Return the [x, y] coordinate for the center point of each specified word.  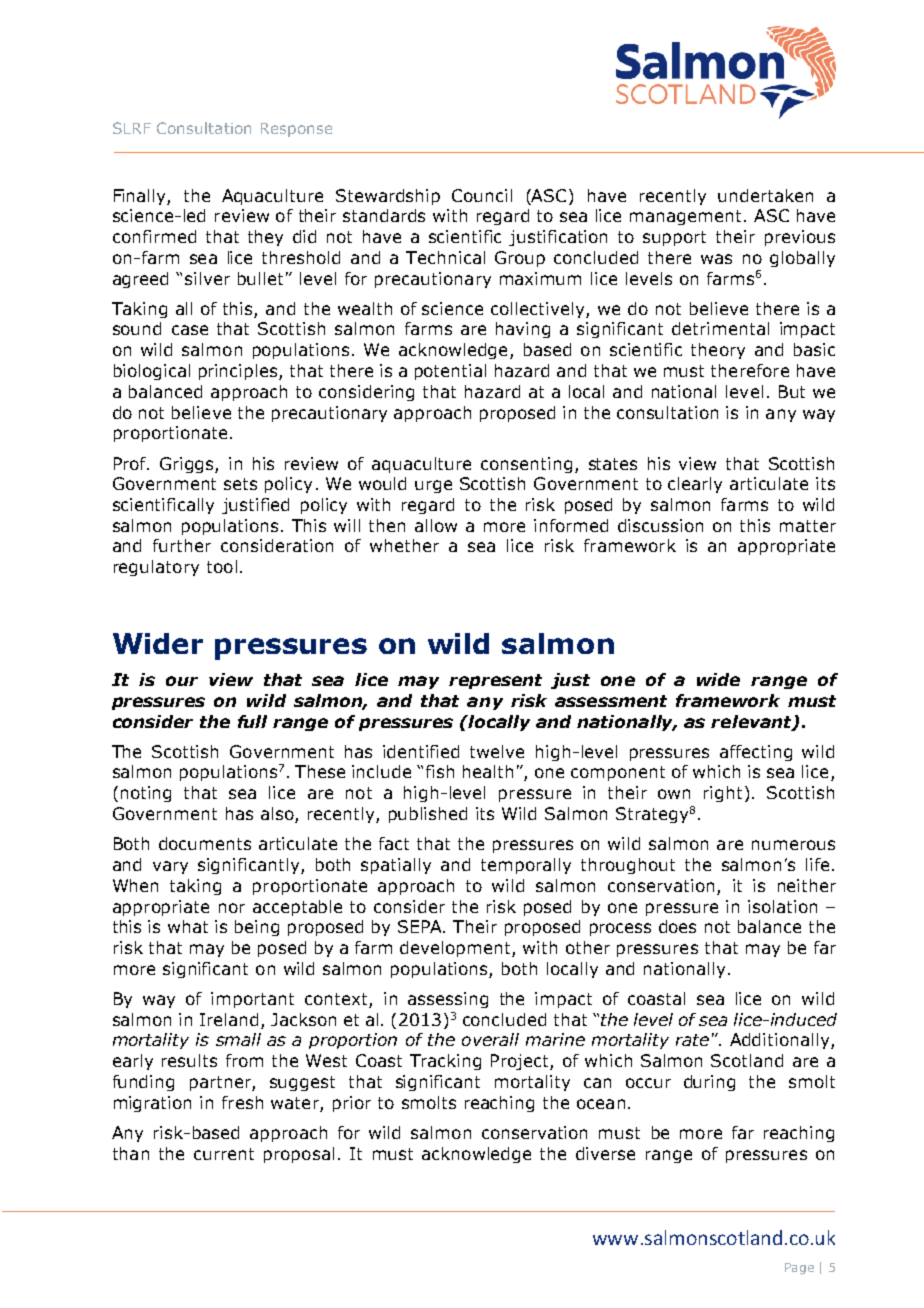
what [188, 926]
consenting [526, 465]
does [677, 926]
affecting [756, 753]
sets [240, 484]
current [224, 1154]
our [182, 681]
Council [482, 195]
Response [296, 130]
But [792, 391]
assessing [448, 1000]
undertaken [765, 195]
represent [495, 681]
